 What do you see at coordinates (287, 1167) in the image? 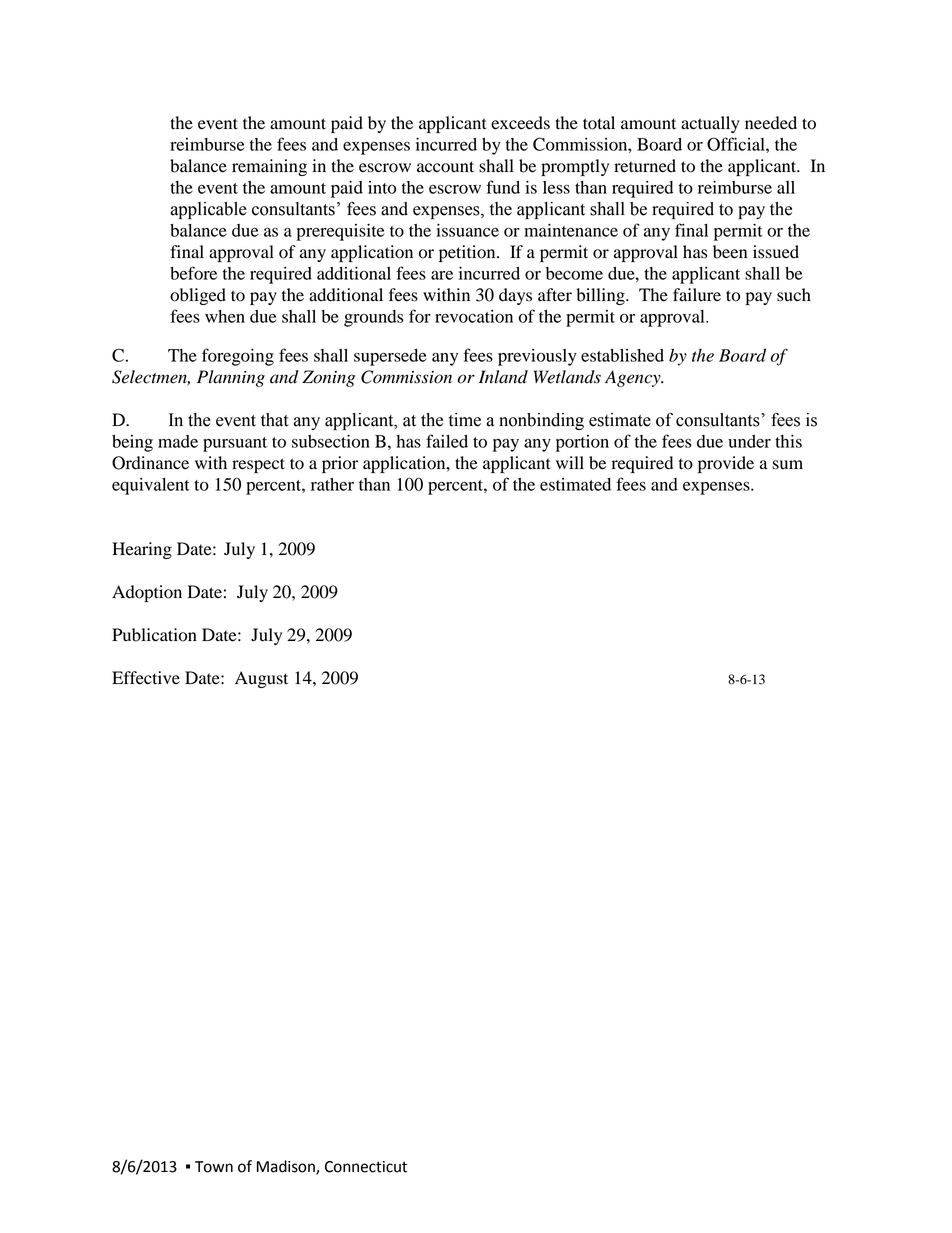
I see `Madison` at bounding box center [287, 1167].
